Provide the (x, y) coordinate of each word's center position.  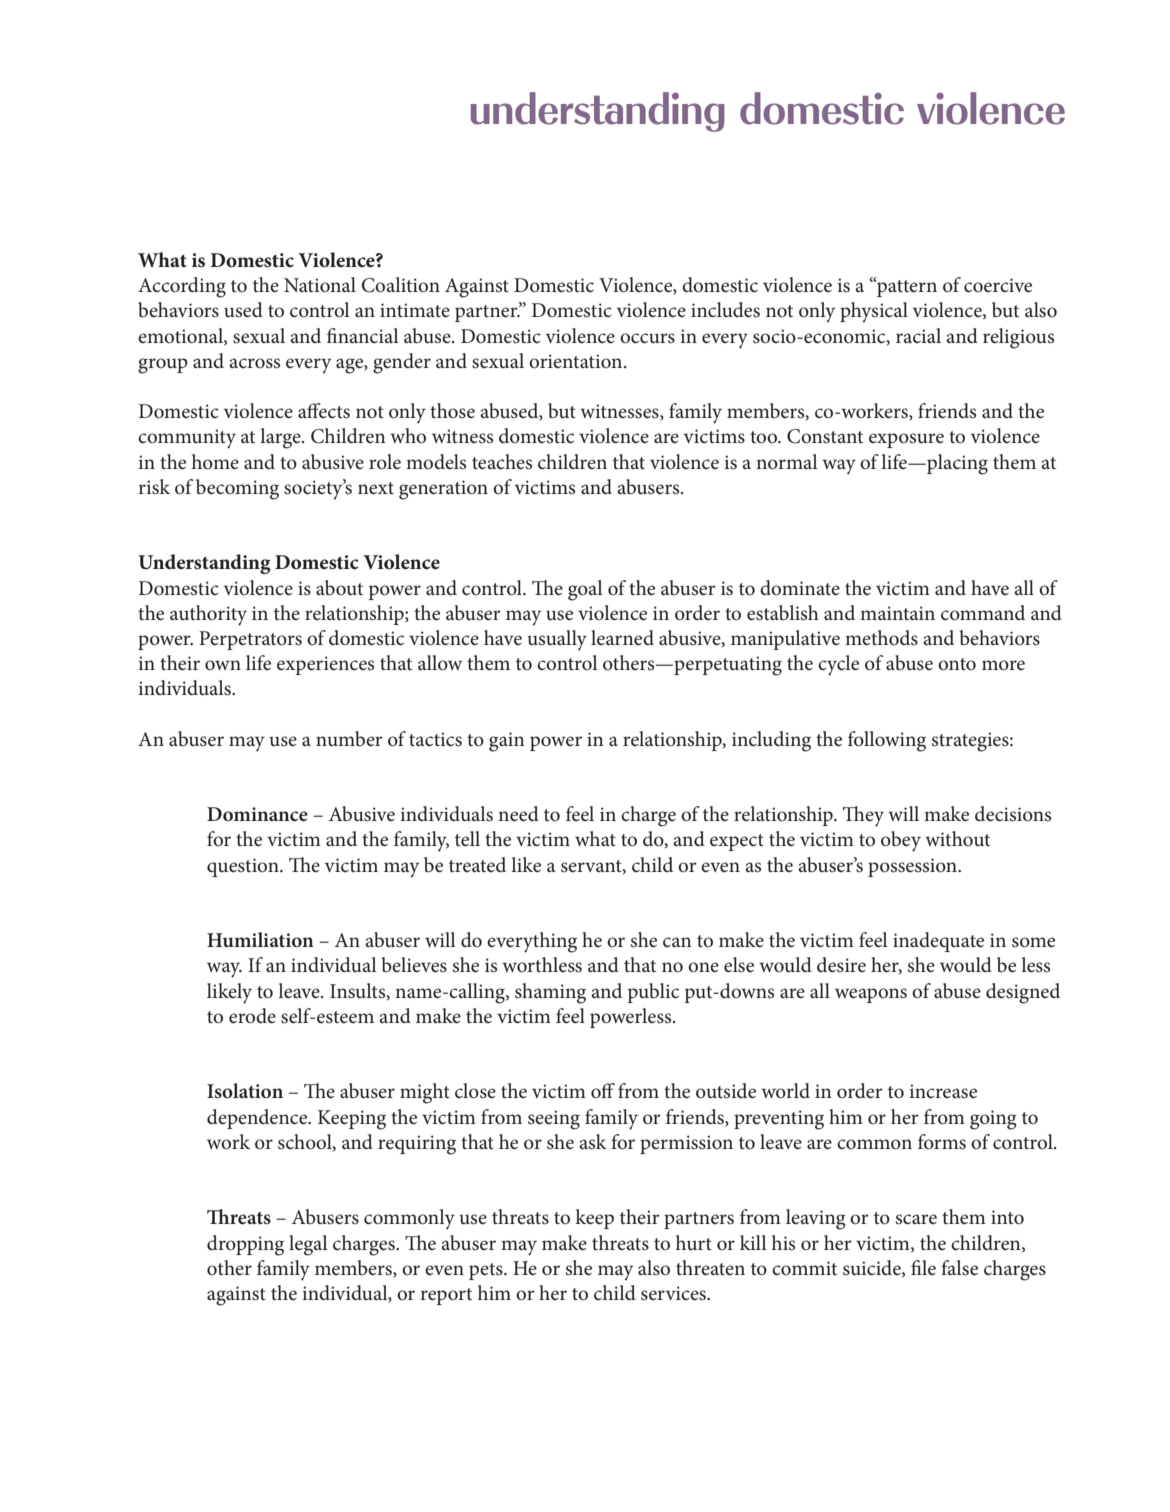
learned (622, 638)
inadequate (938, 942)
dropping (245, 1245)
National (320, 284)
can (677, 942)
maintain (897, 613)
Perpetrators (250, 640)
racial (918, 336)
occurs (647, 338)
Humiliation (260, 940)
